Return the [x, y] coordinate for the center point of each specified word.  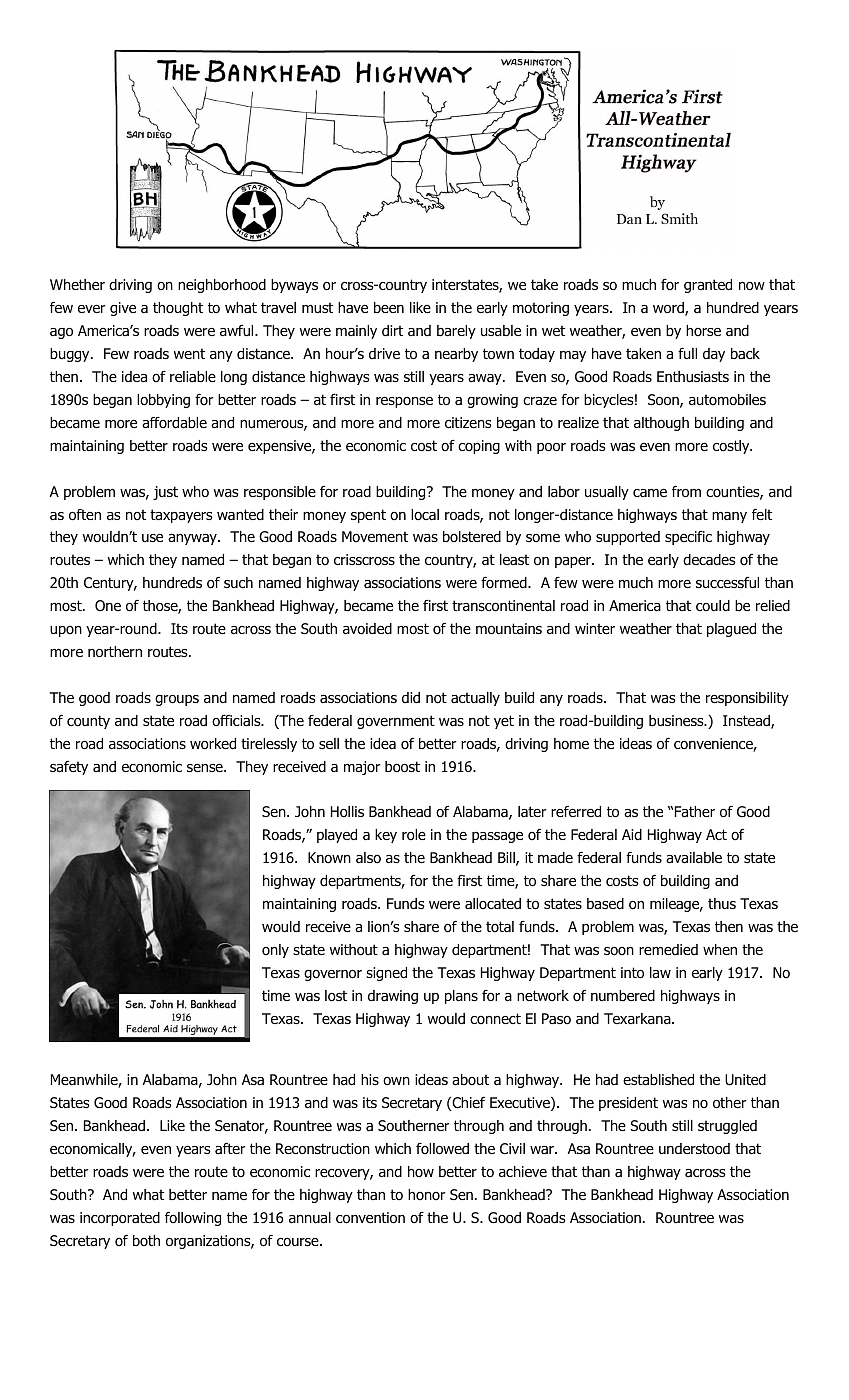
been [389, 308]
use [152, 538]
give [123, 309]
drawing [393, 997]
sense [206, 768]
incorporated [120, 1219]
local [425, 515]
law [660, 973]
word [669, 309]
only [275, 951]
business [677, 721]
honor [427, 1194]
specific [688, 538]
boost [402, 767]
